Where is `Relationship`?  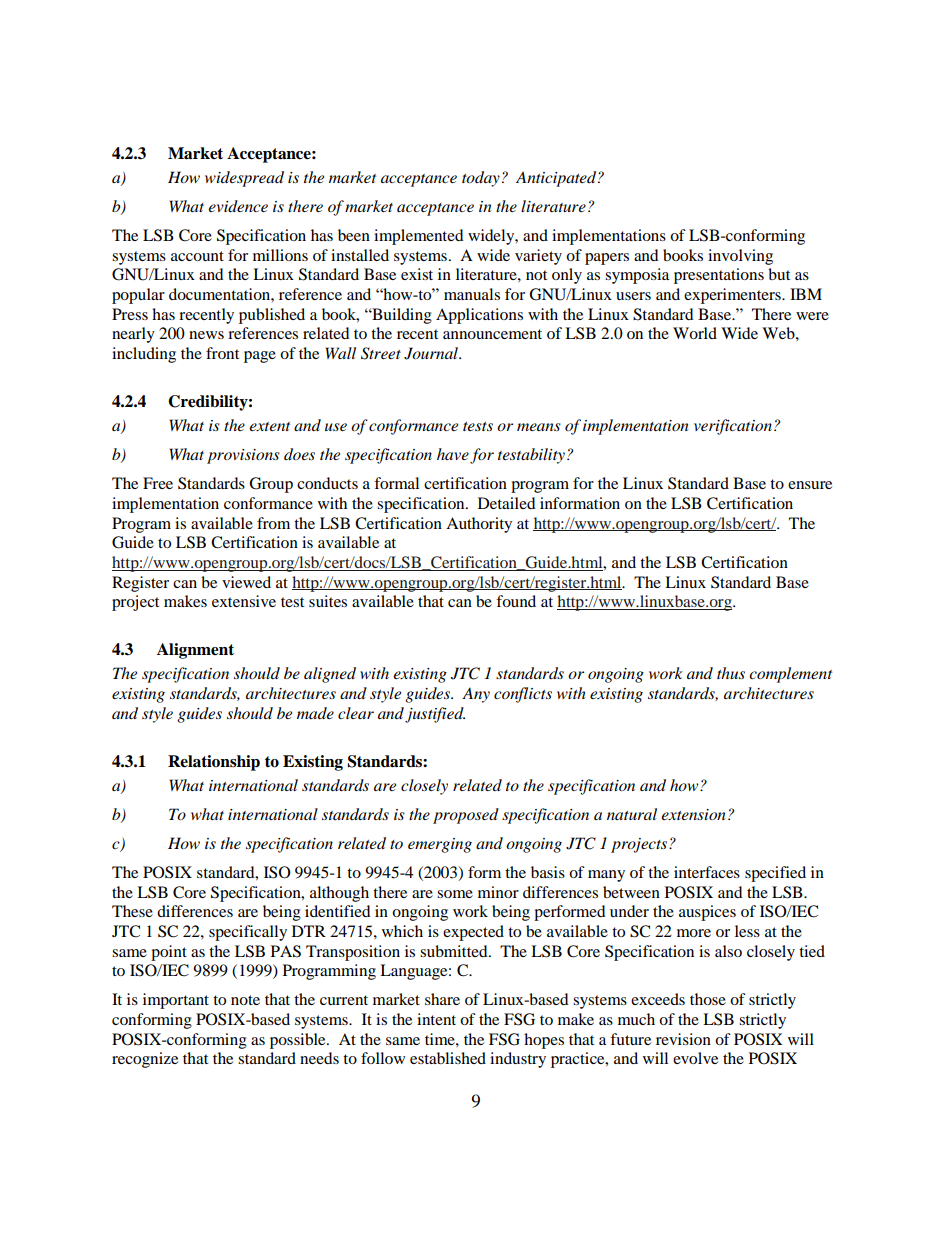 Relationship is located at coordinates (214, 763).
